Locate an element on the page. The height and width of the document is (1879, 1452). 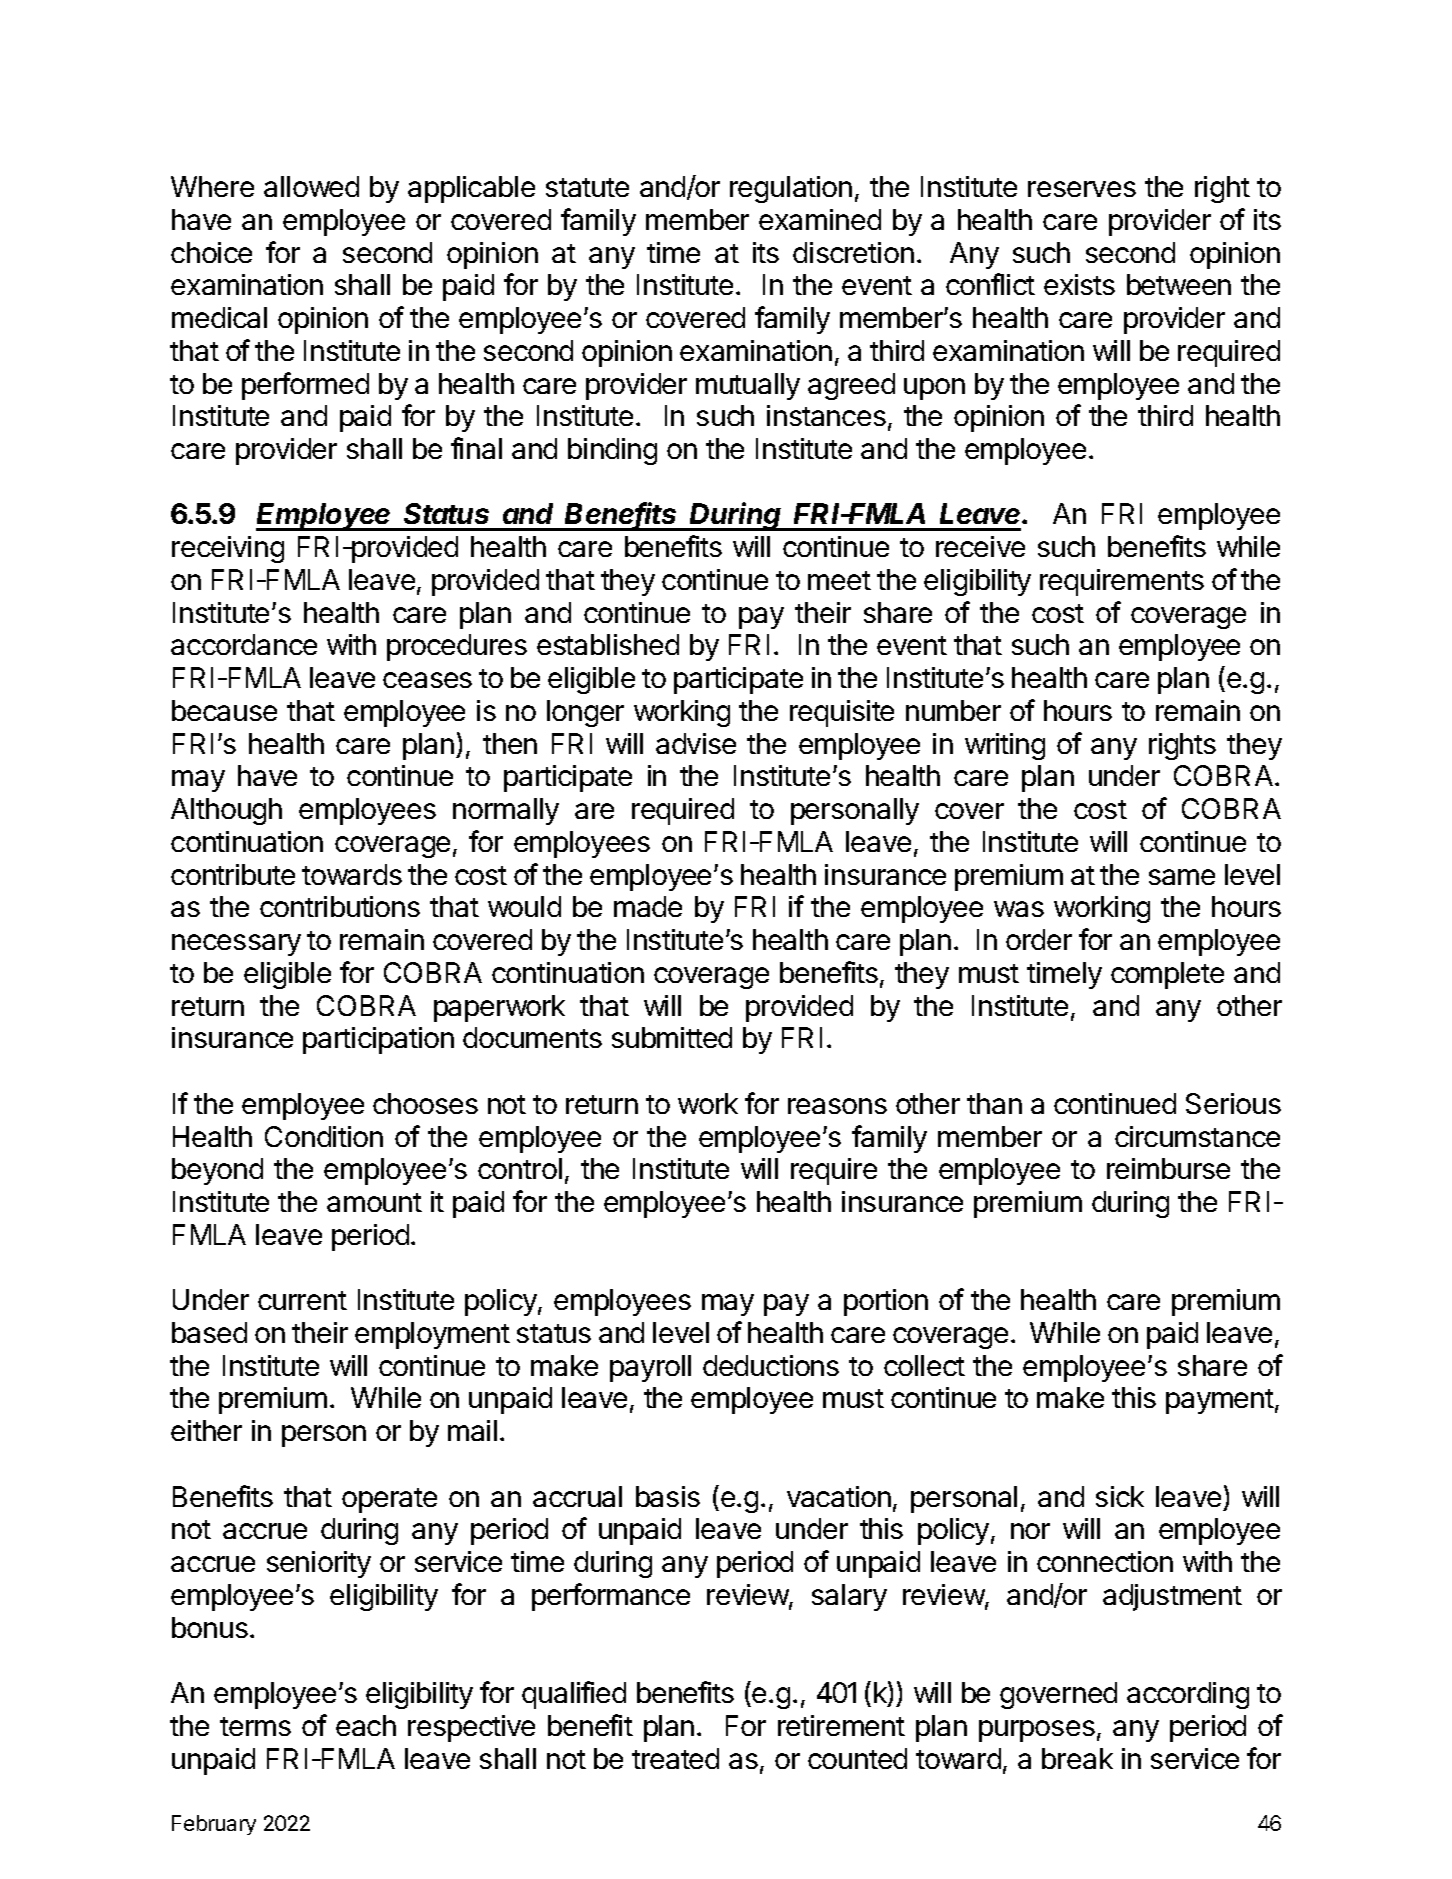
deductions is located at coordinates (771, 1365).
